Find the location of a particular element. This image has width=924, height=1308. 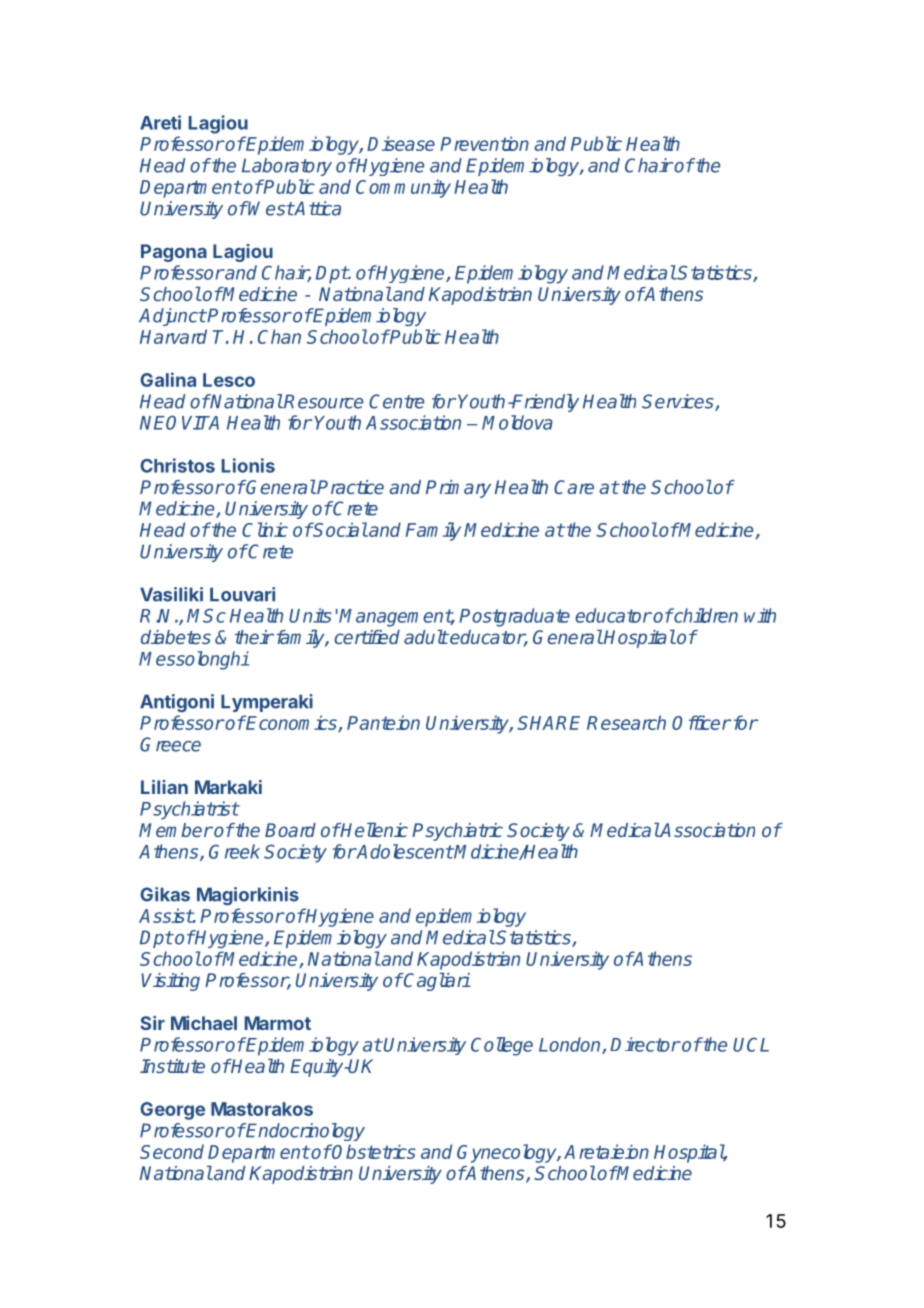

George is located at coordinates (172, 1111).
